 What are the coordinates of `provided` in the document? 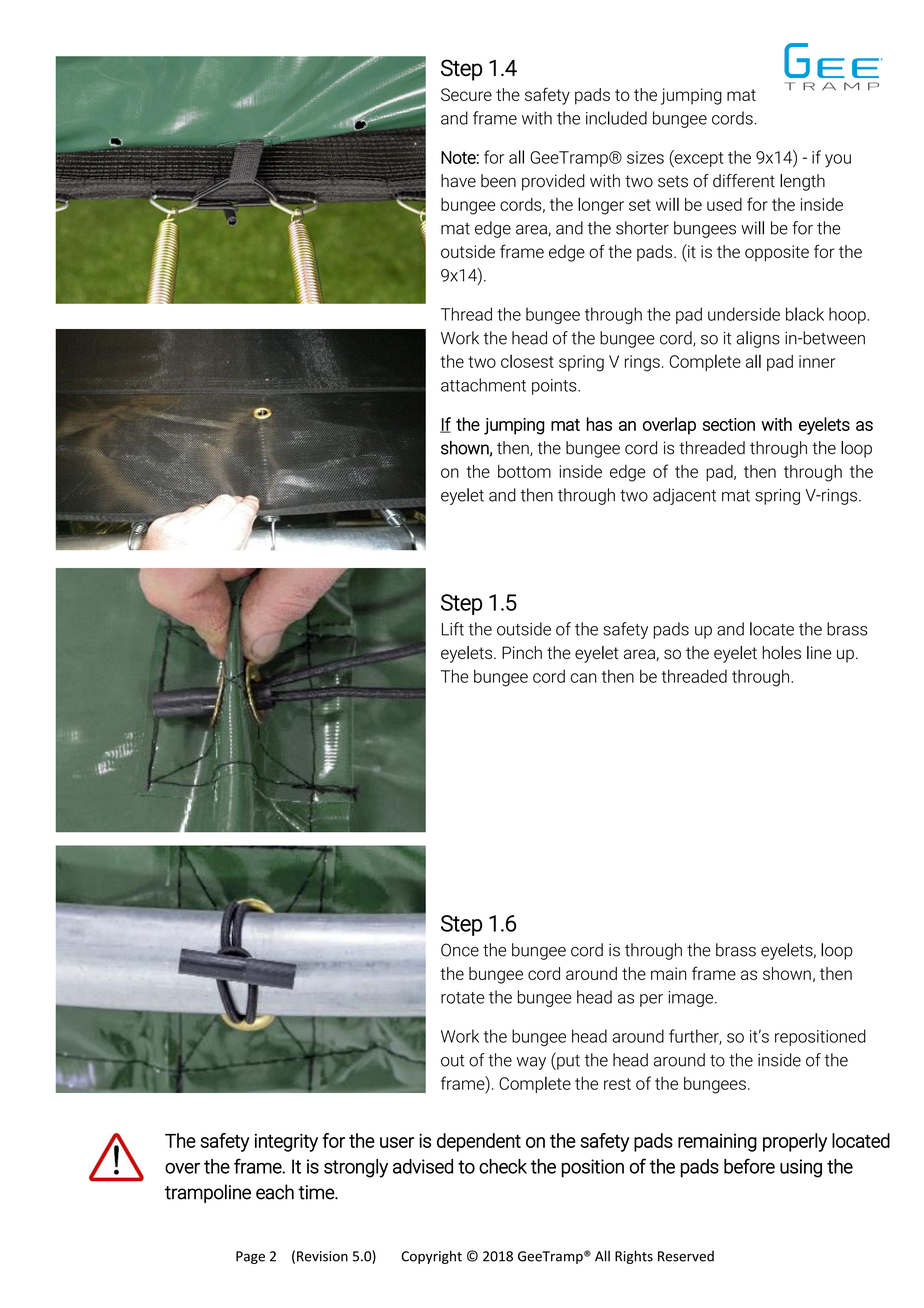 It's located at (553, 182).
